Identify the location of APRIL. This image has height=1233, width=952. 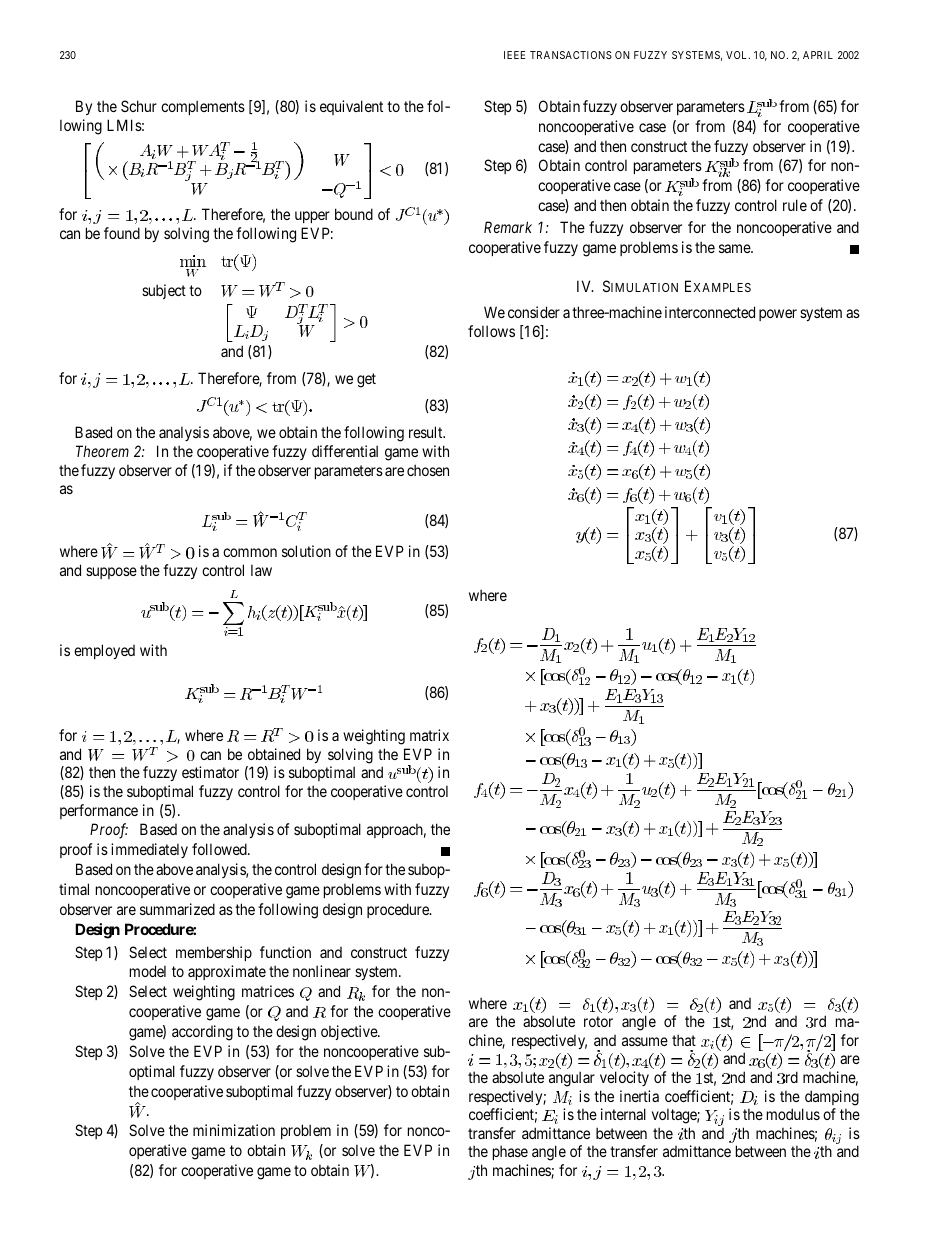
(818, 55).
